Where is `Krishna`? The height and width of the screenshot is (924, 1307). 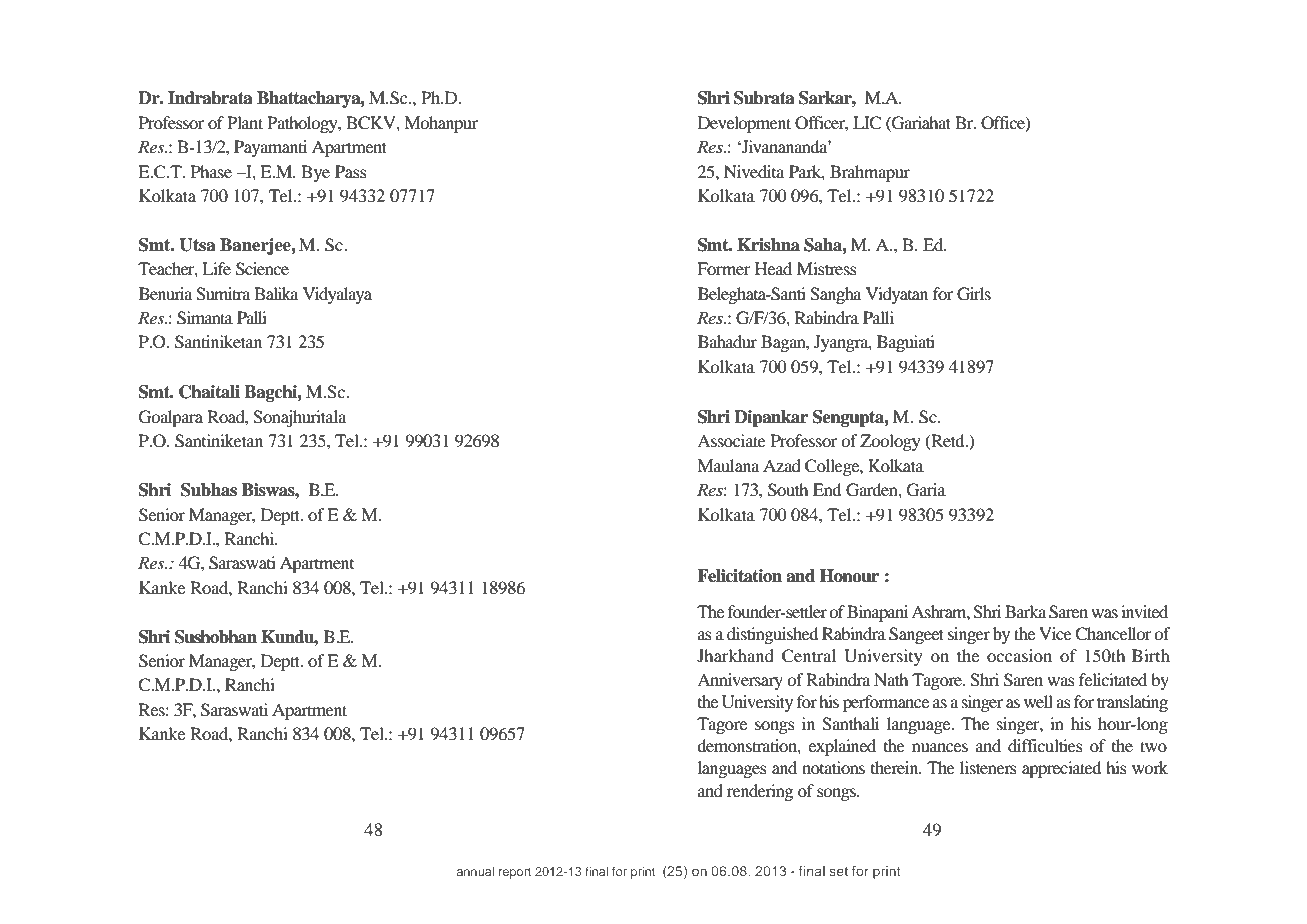 Krishna is located at coordinates (768, 245).
